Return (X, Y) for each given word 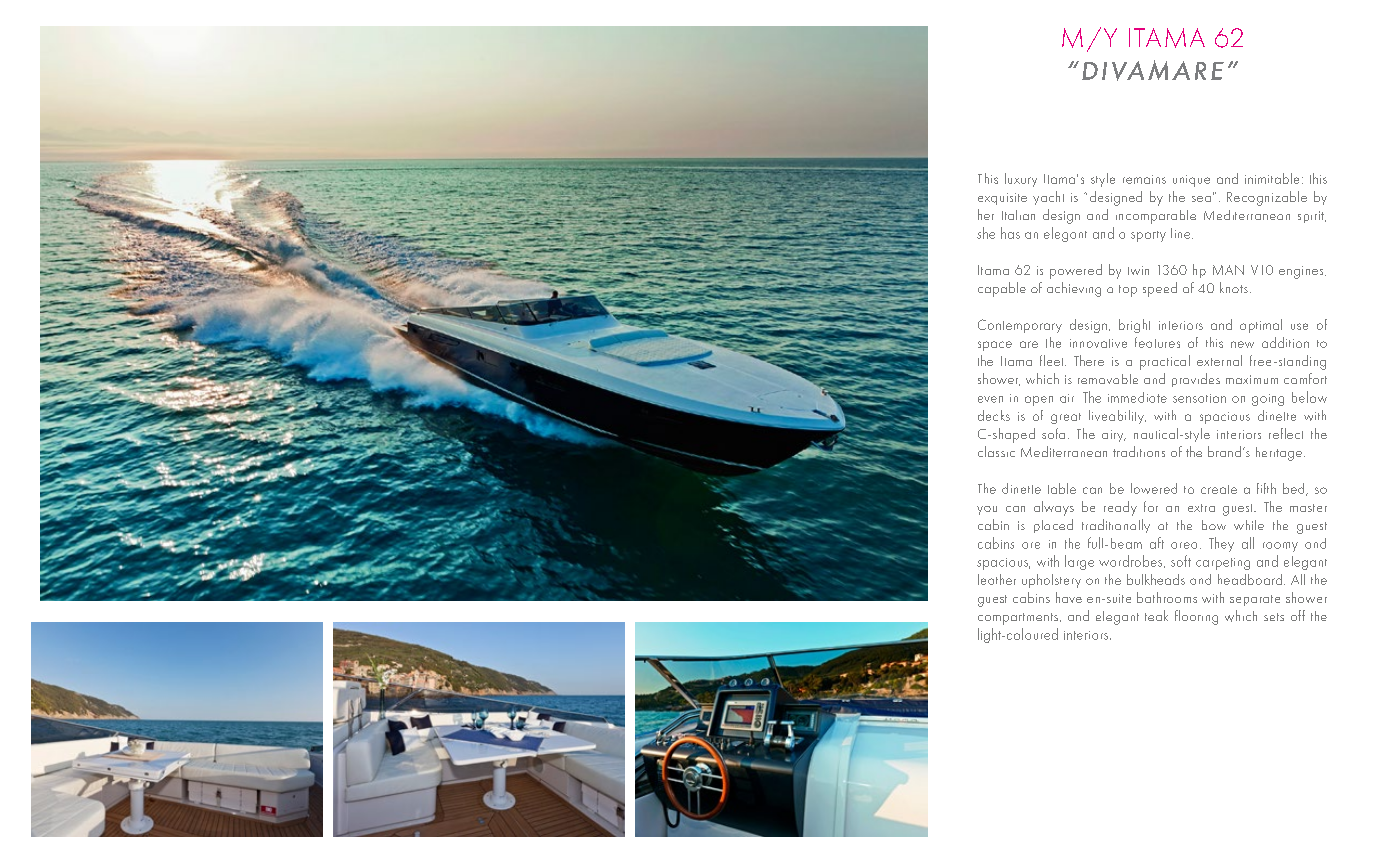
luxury (1021, 180)
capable (1002, 289)
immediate (1137, 397)
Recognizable (1267, 198)
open (1039, 401)
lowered (1154, 488)
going (1268, 400)
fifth (1266, 488)
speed (1160, 289)
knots (1234, 287)
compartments (1019, 619)
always (1054, 508)
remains (1144, 179)
